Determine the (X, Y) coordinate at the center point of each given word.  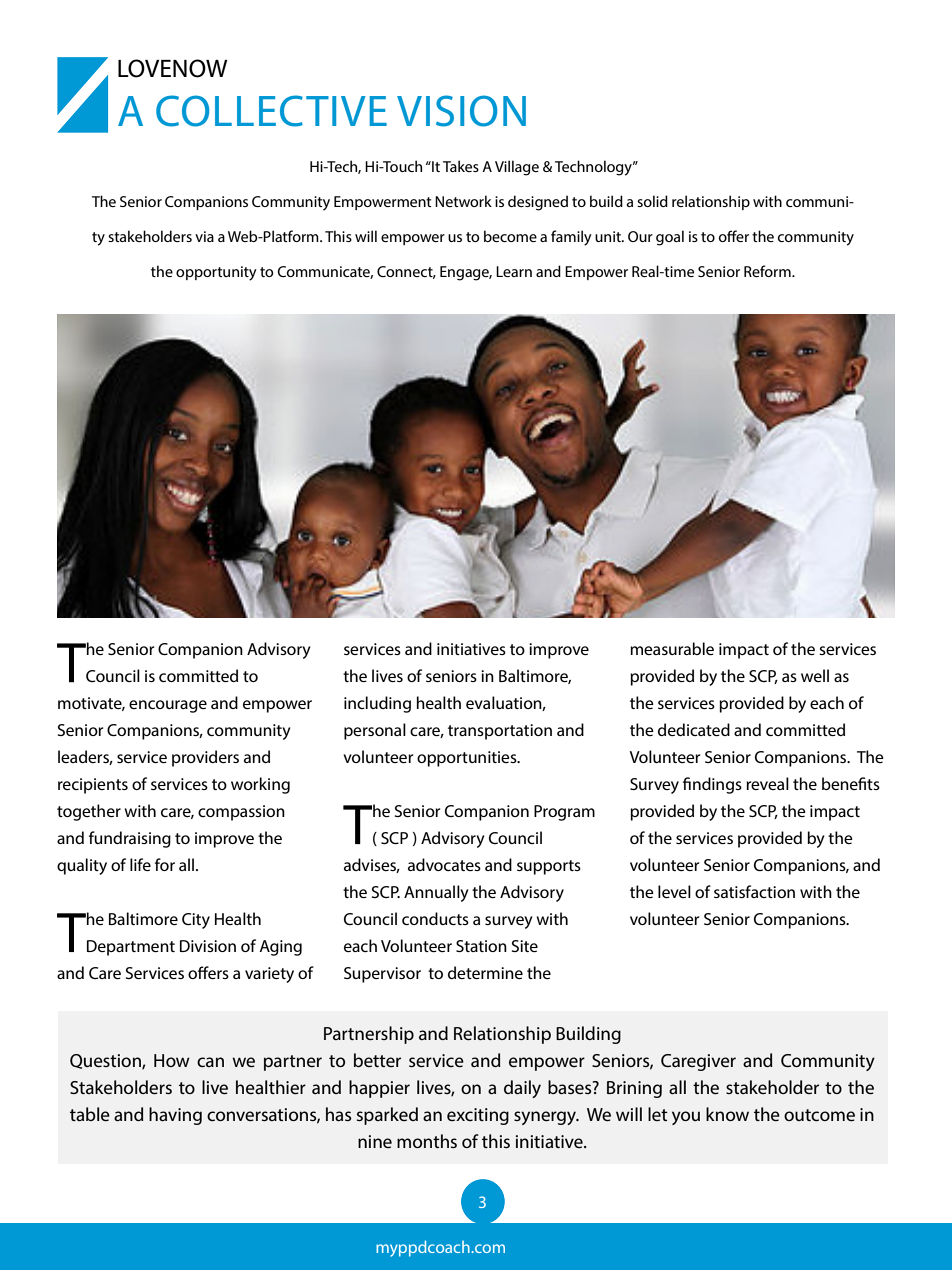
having (175, 1116)
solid (652, 201)
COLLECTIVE (271, 111)
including (377, 704)
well (815, 675)
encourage (168, 706)
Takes (461, 166)
